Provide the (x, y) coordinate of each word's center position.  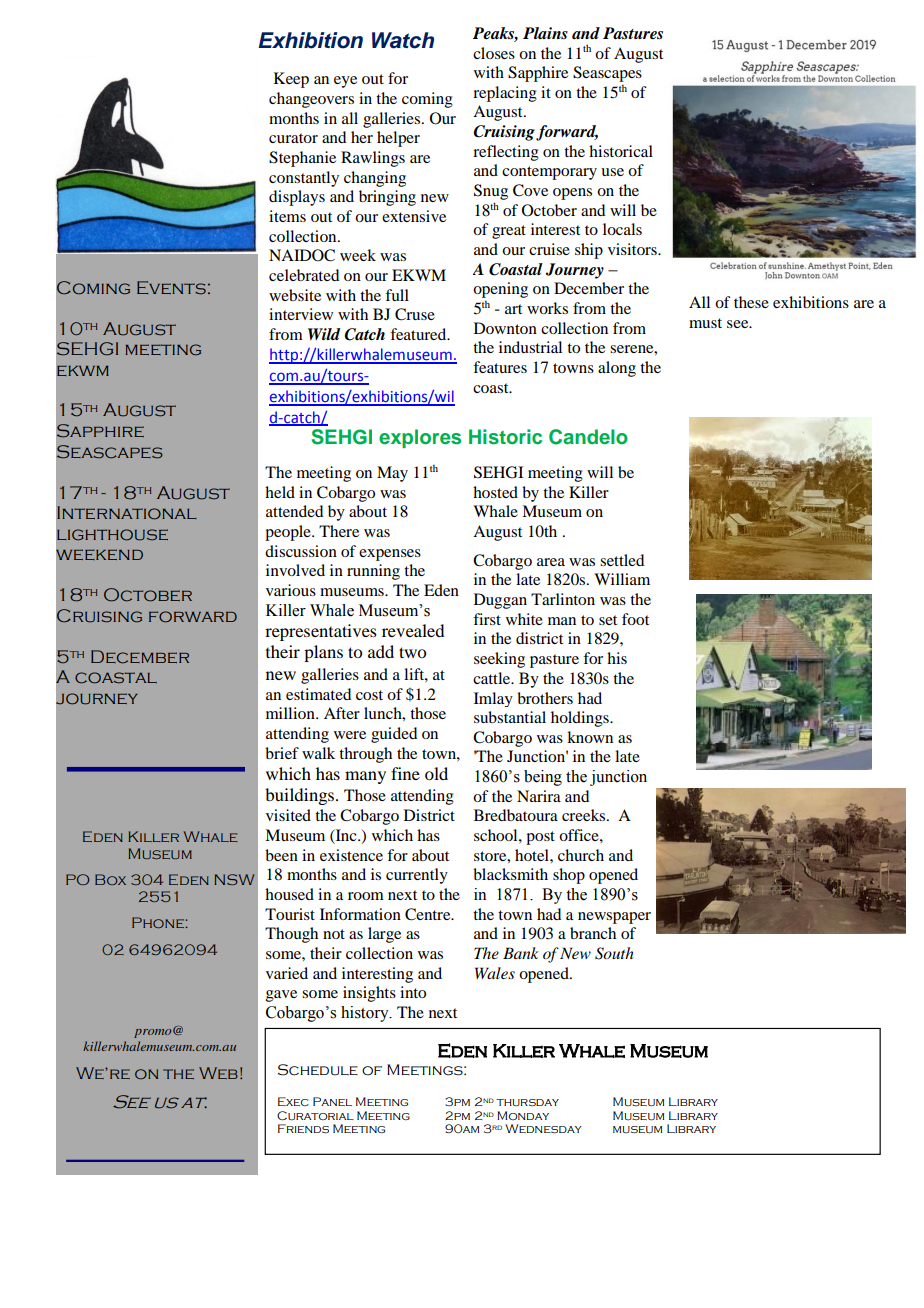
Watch (403, 40)
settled (622, 560)
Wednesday (543, 1128)
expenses (390, 555)
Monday (523, 1115)
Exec (293, 1101)
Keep (291, 80)
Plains (545, 33)
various (291, 590)
